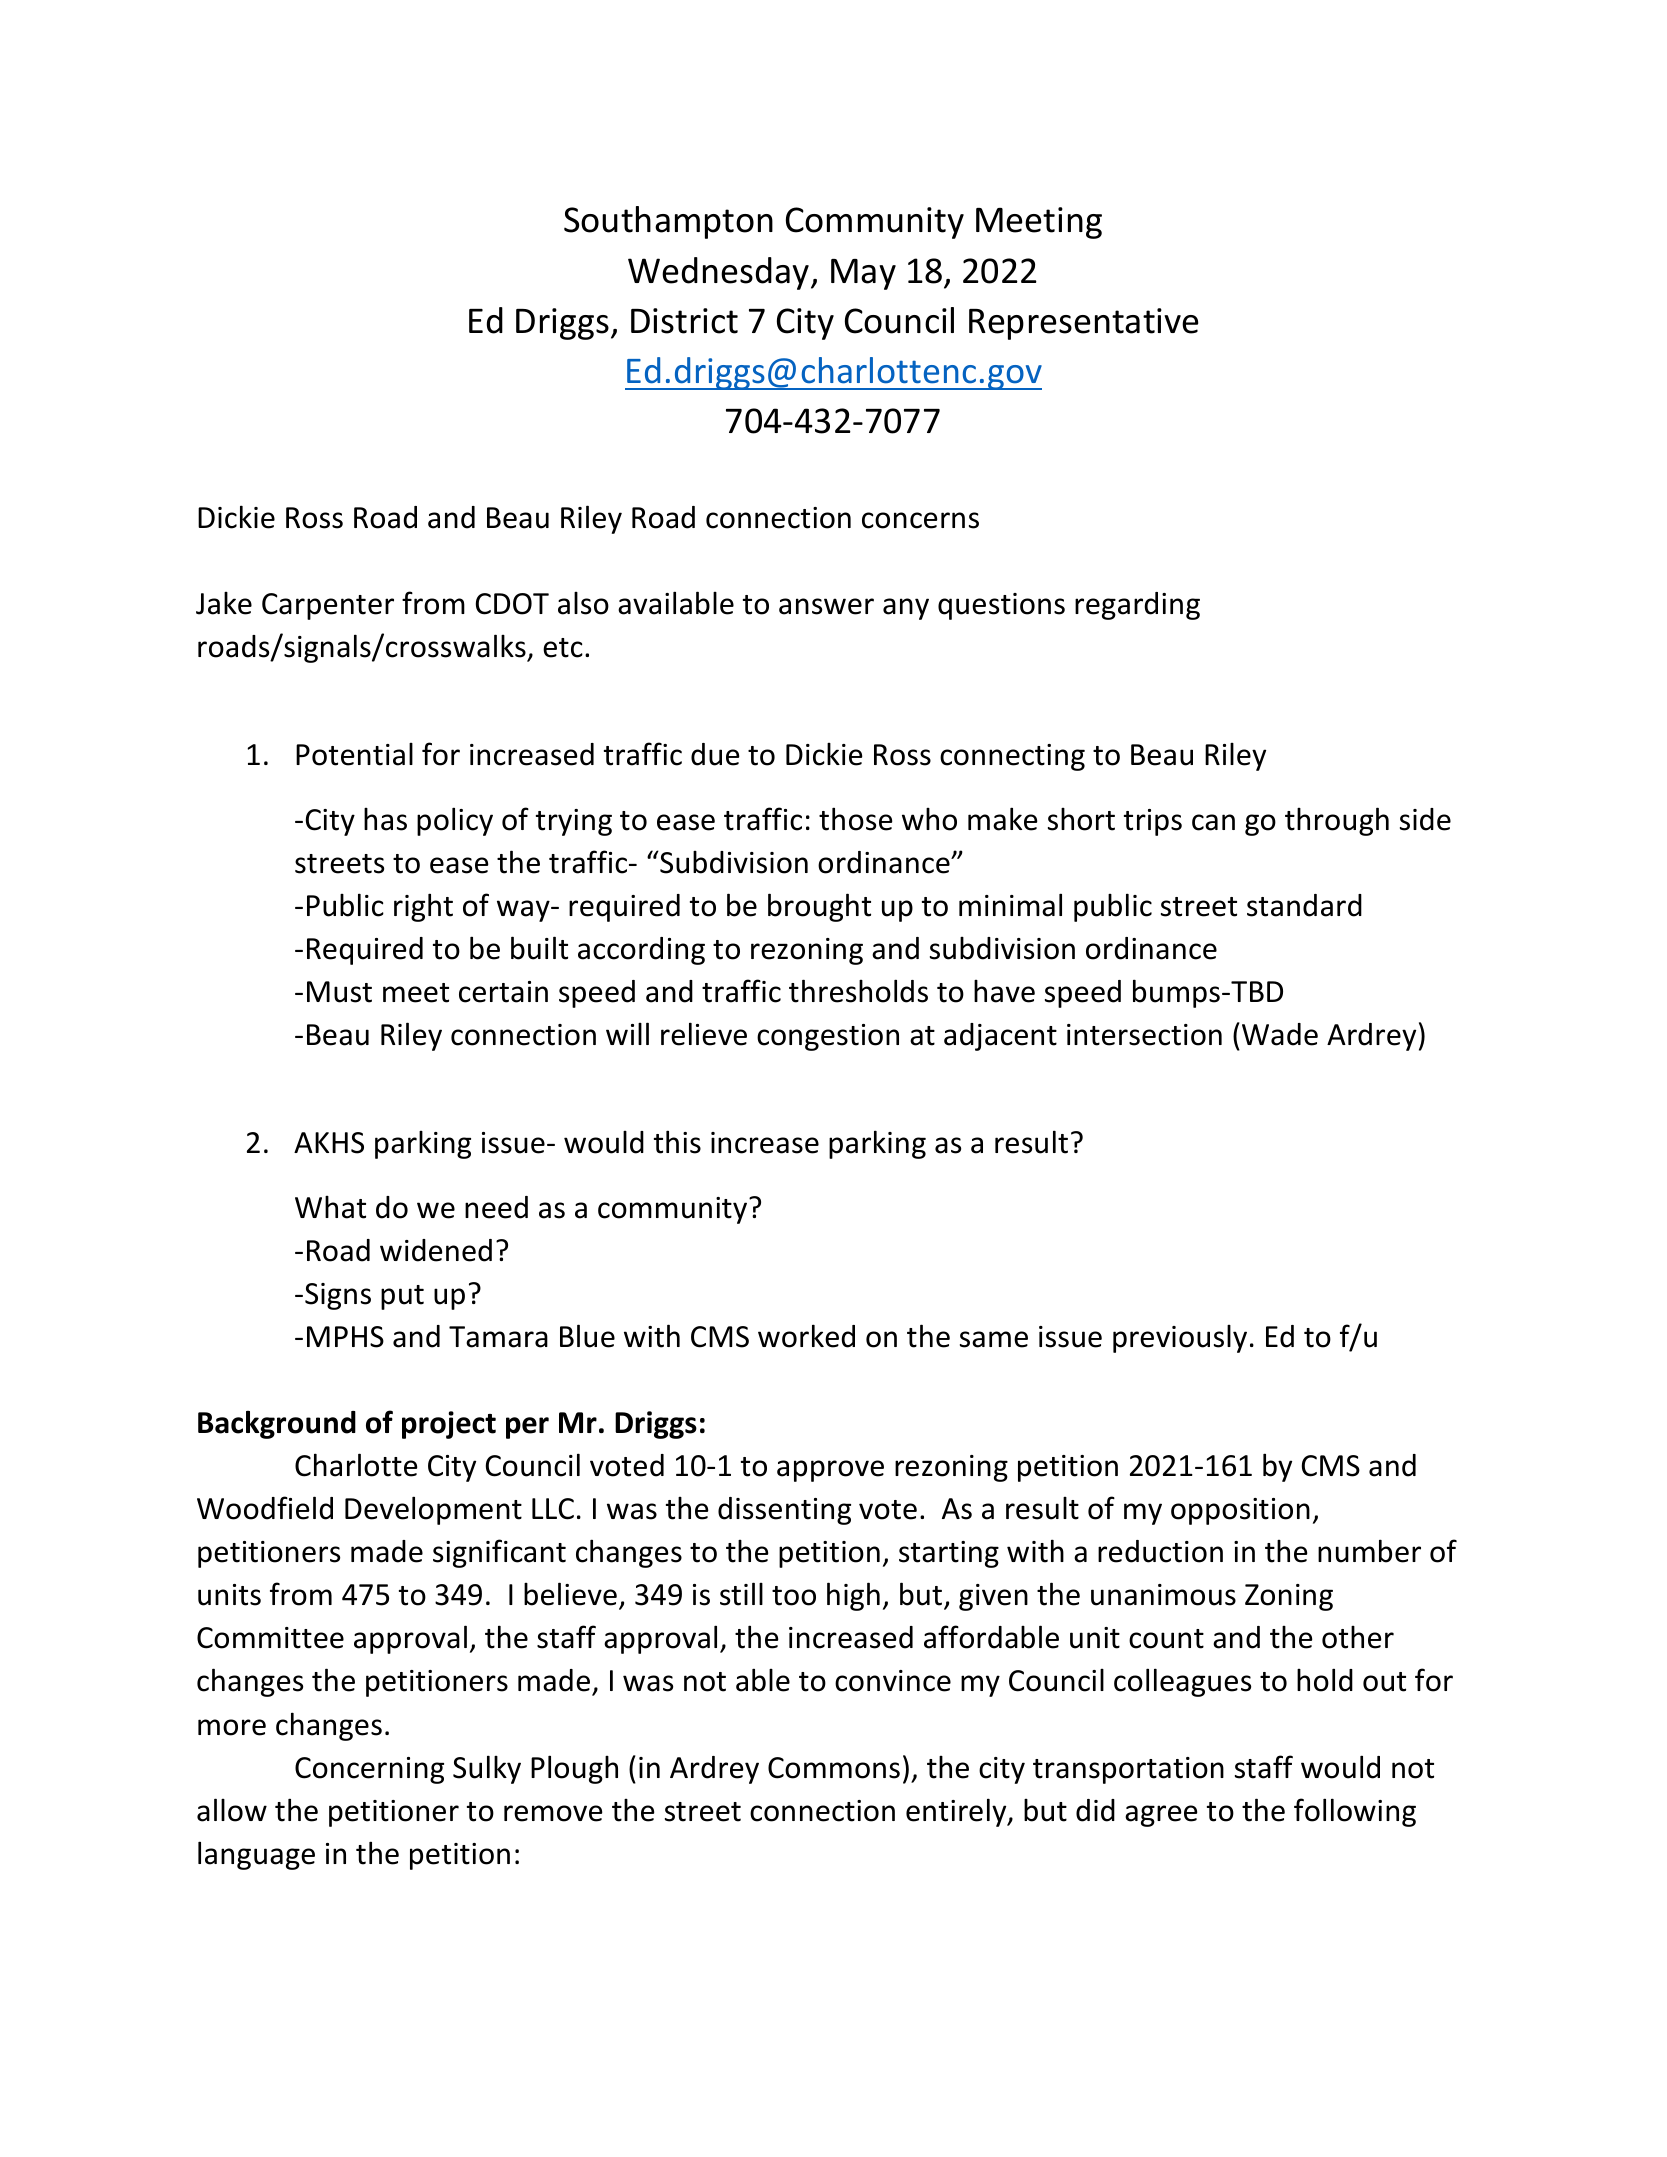 This screenshot has height=2157, width=1667. I want to click on project, so click(449, 1425).
